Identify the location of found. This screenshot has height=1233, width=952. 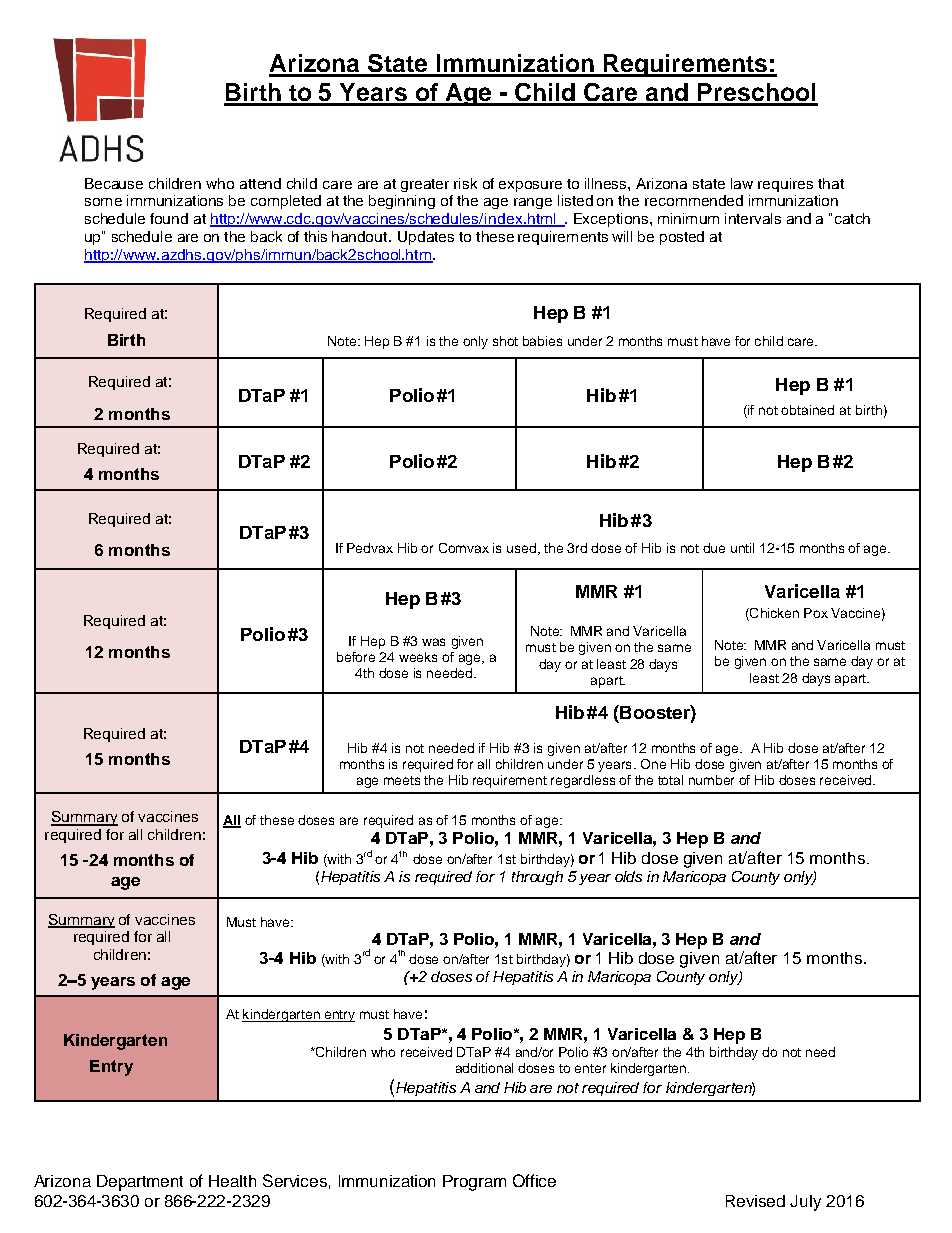
(169, 218).
